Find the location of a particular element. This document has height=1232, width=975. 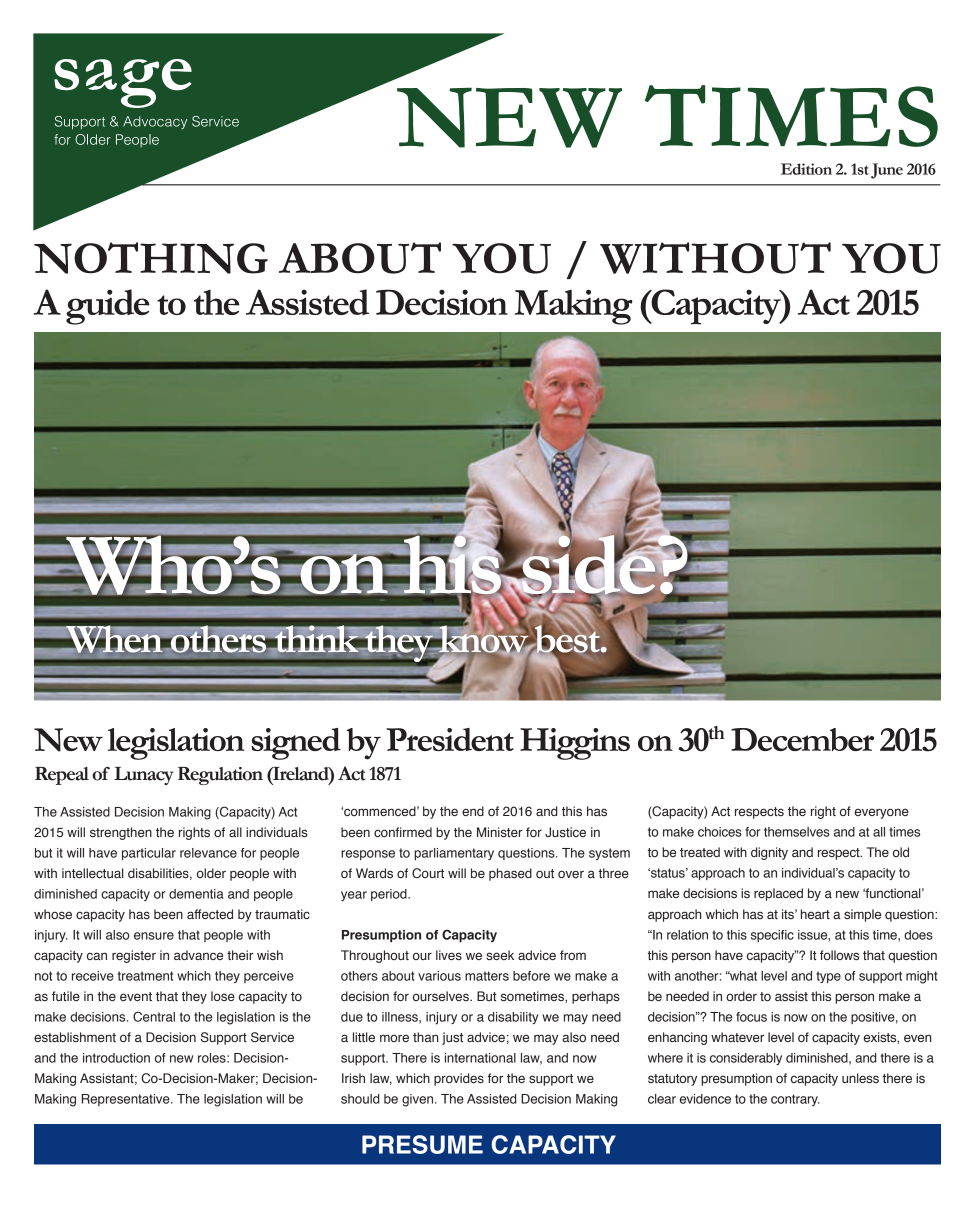

December is located at coordinates (802, 739).
